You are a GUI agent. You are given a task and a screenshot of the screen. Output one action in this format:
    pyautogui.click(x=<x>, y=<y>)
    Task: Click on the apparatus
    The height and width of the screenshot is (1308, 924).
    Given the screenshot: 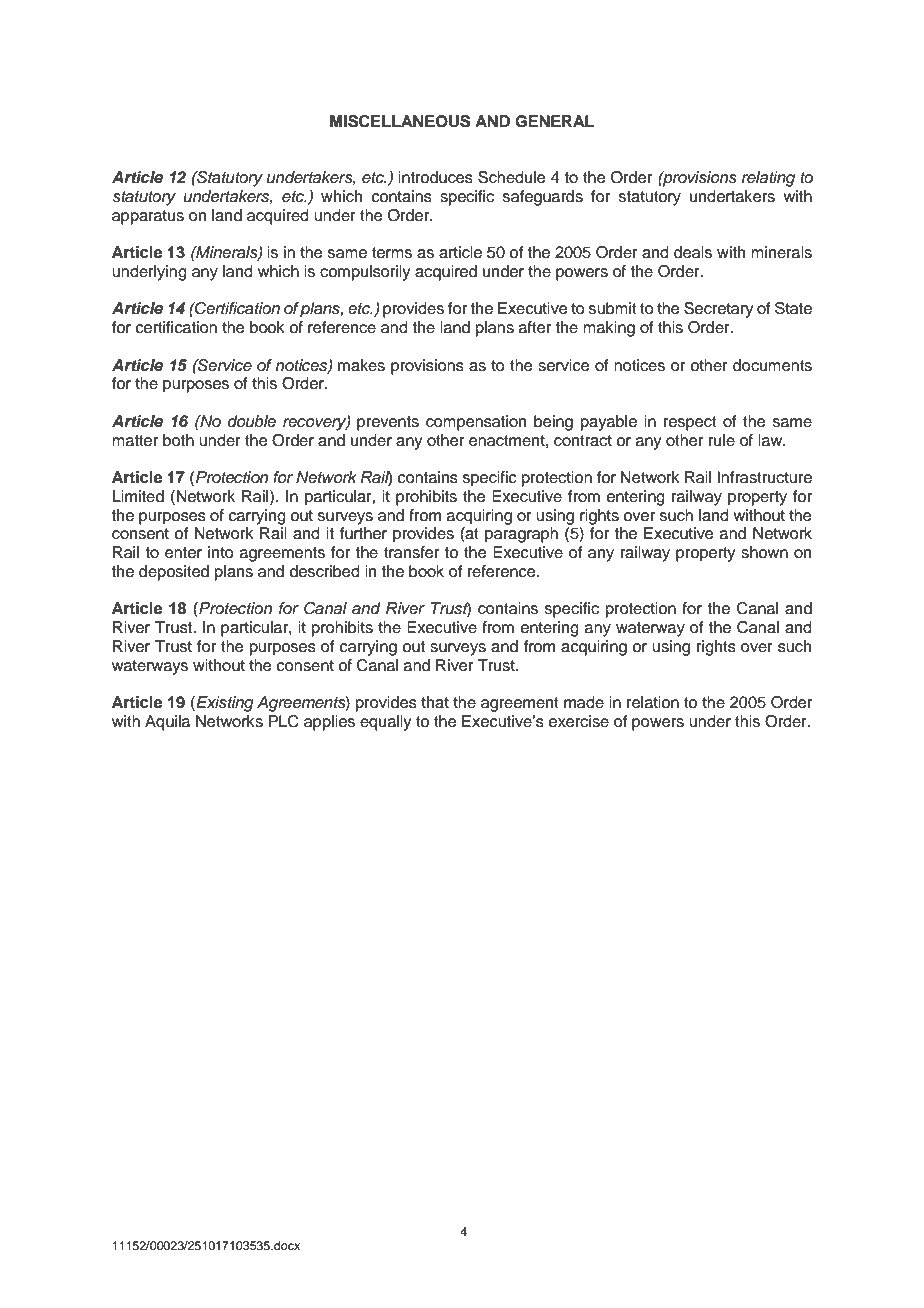 What is the action you would take?
    pyautogui.click(x=148, y=217)
